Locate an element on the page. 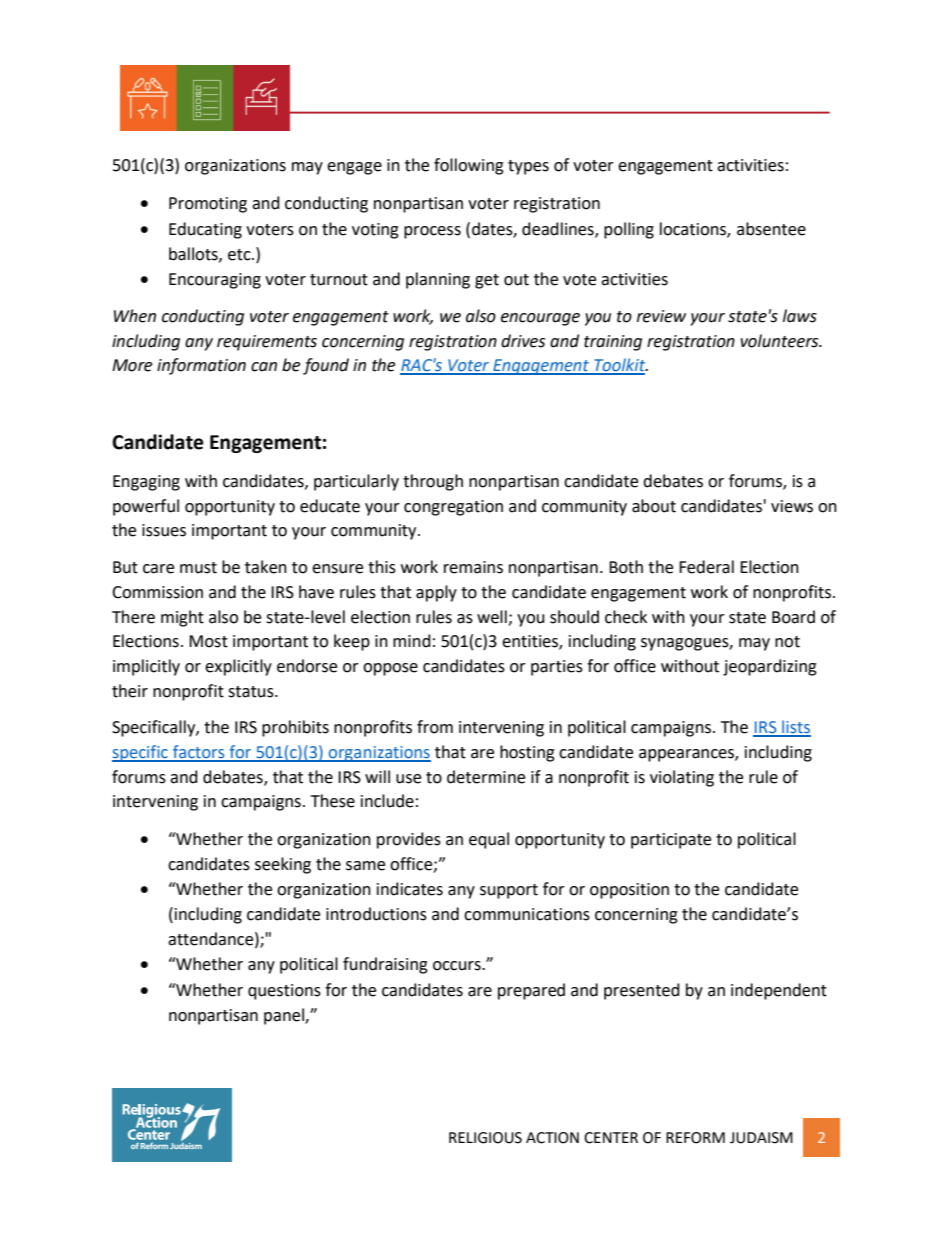 The image size is (952, 1233). Promoting is located at coordinates (208, 205).
